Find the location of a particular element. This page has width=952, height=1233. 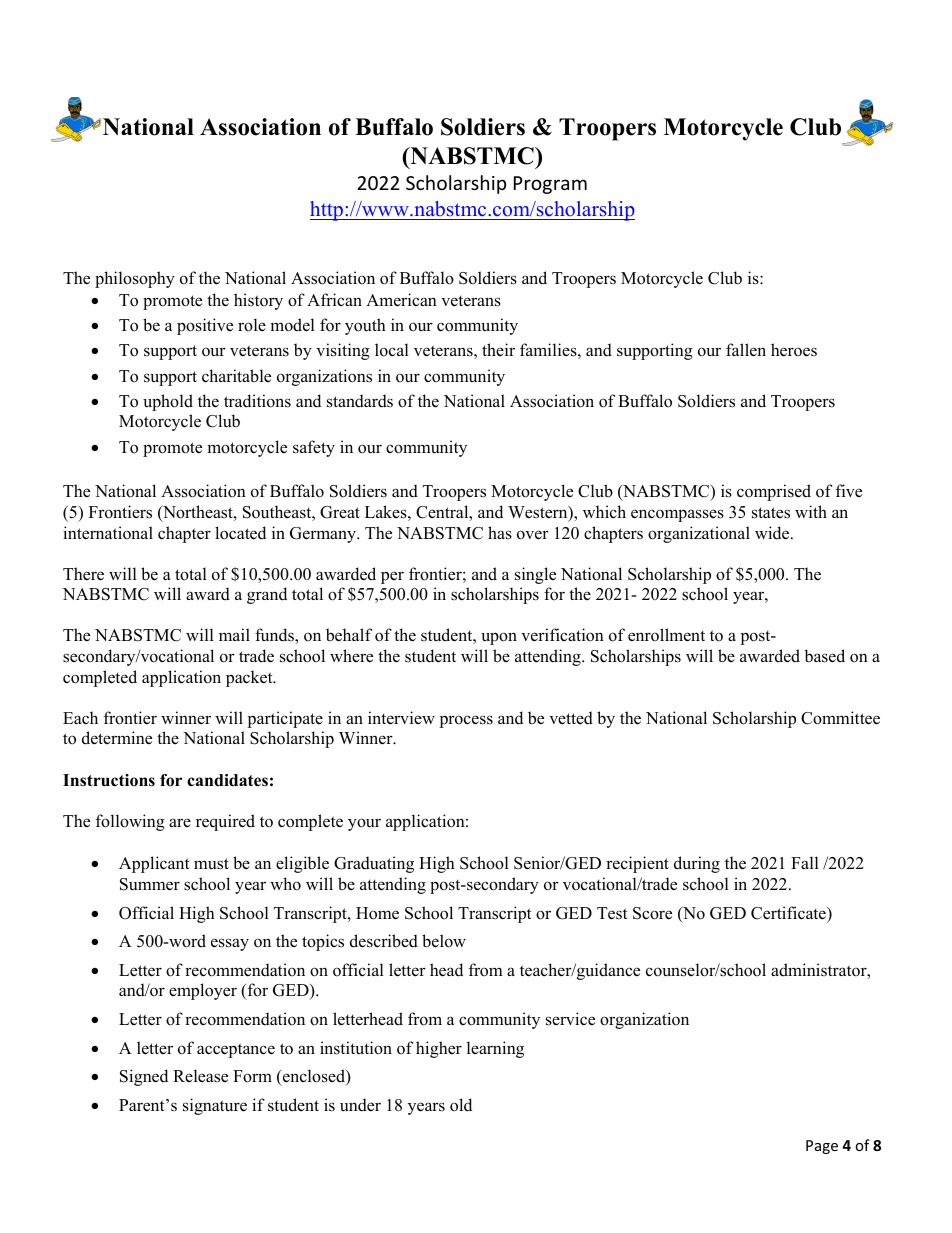

Program is located at coordinates (550, 185).
